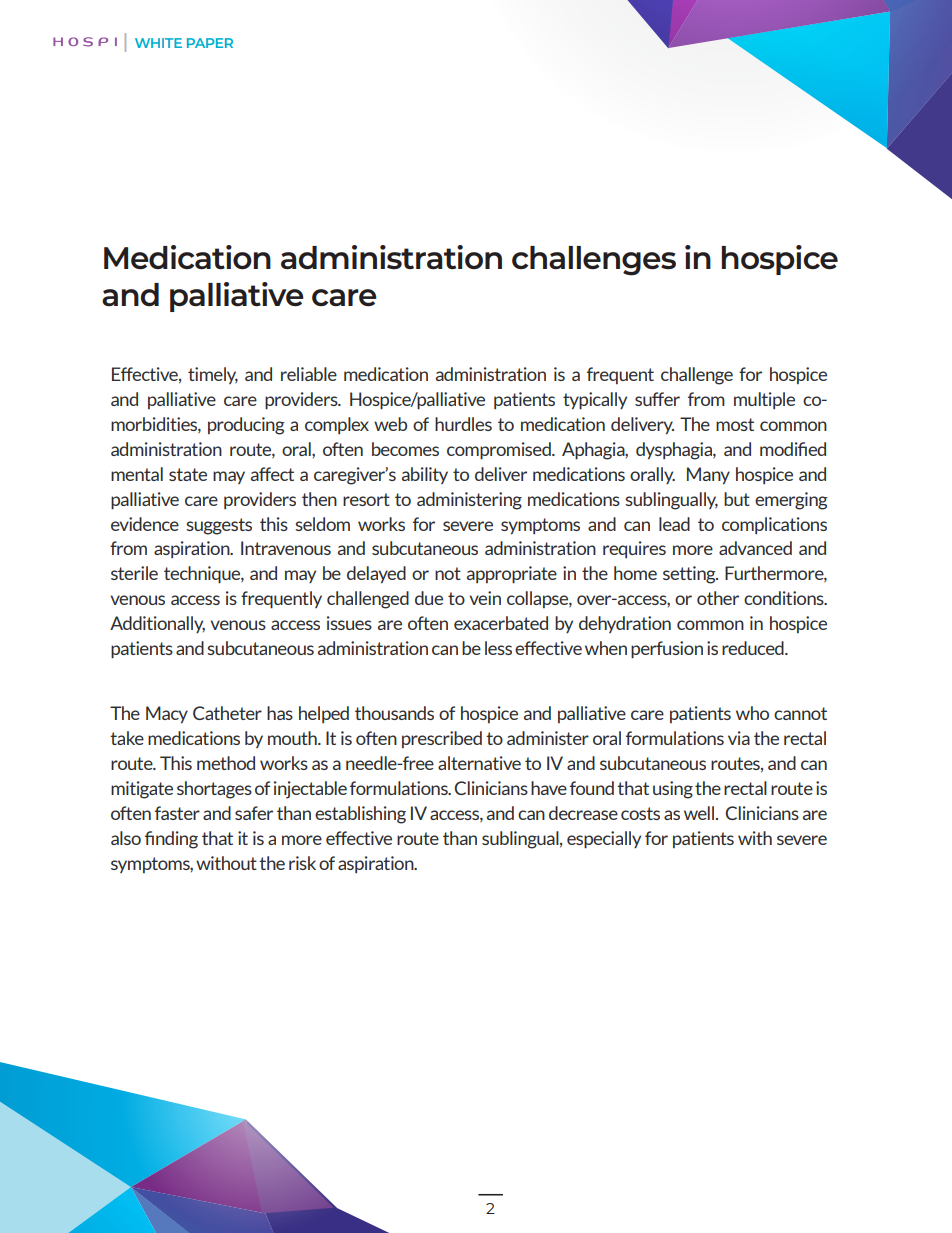 Image resolution: width=952 pixels, height=1233 pixels. Describe the element at coordinates (210, 43) in the screenshot. I see `PAPER` at that location.
